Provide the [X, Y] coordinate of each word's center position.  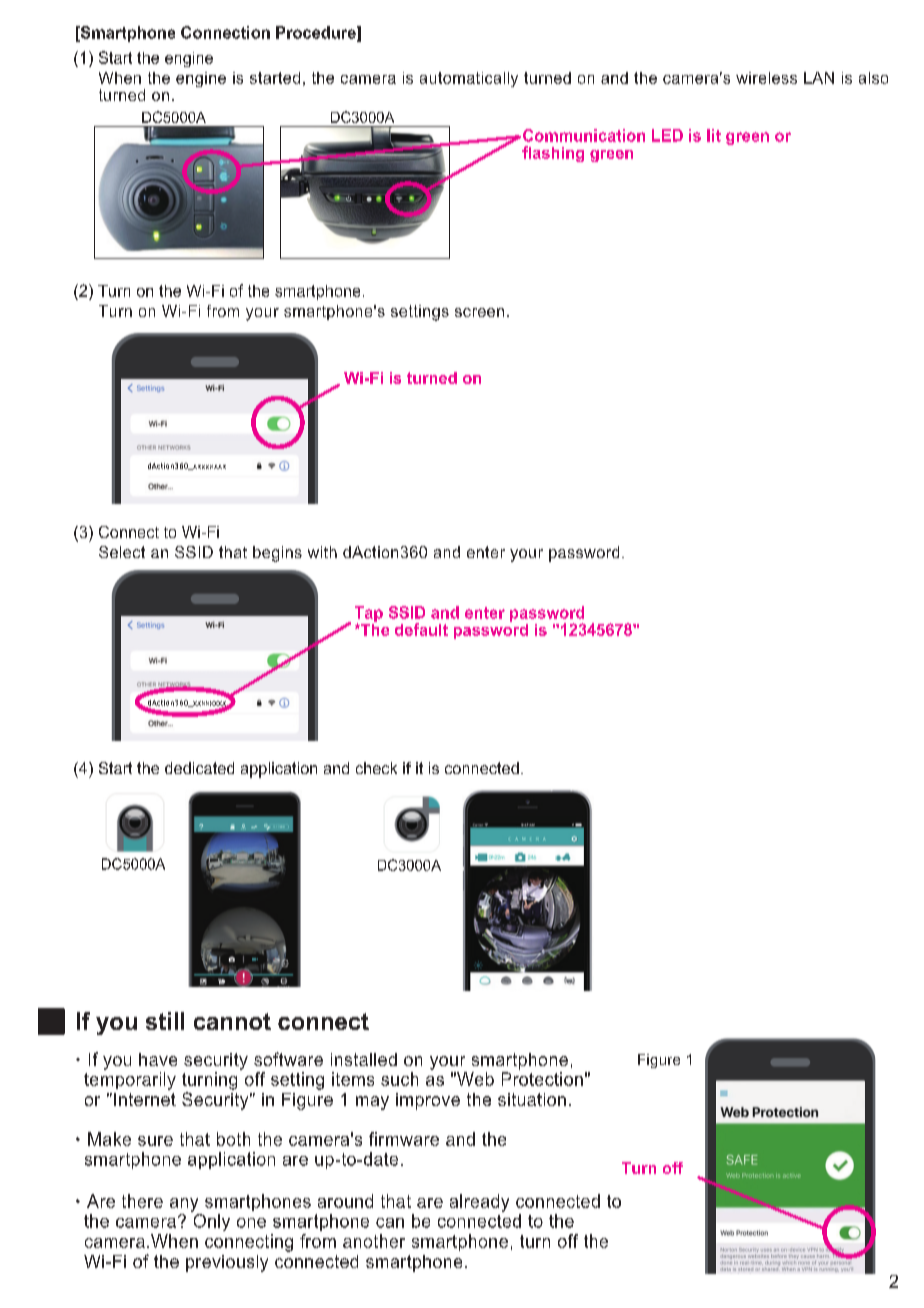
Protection [542, 1079]
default [421, 629]
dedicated [199, 768]
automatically [469, 79]
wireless [766, 78]
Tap [369, 615]
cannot [232, 1021]
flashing [553, 154]
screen [479, 312]
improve [428, 1101]
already [479, 1203]
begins [277, 554]
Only [210, 1221]
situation [532, 1099]
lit [714, 135]
